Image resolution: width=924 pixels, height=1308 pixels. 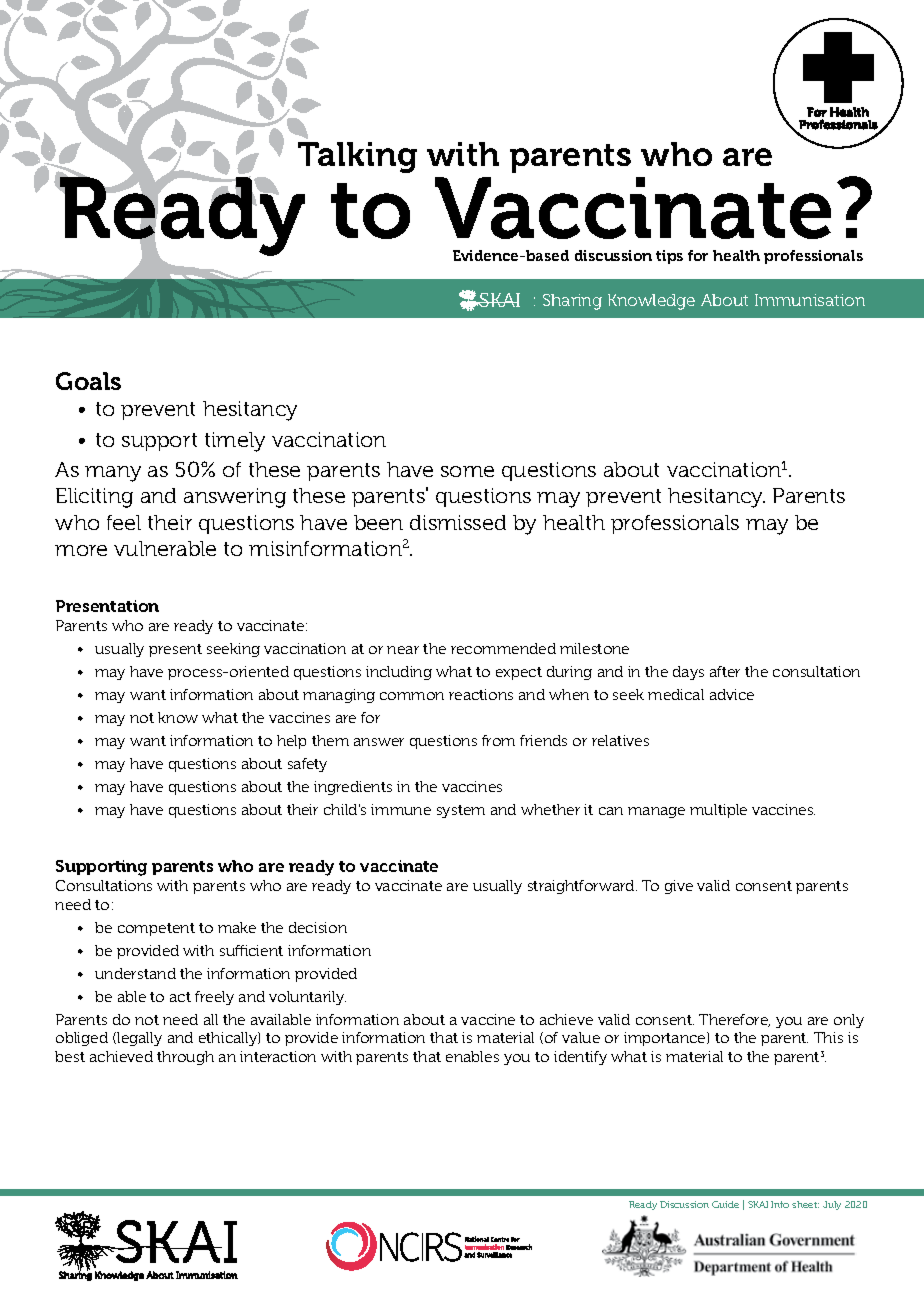 I want to click on multiple, so click(x=718, y=811).
